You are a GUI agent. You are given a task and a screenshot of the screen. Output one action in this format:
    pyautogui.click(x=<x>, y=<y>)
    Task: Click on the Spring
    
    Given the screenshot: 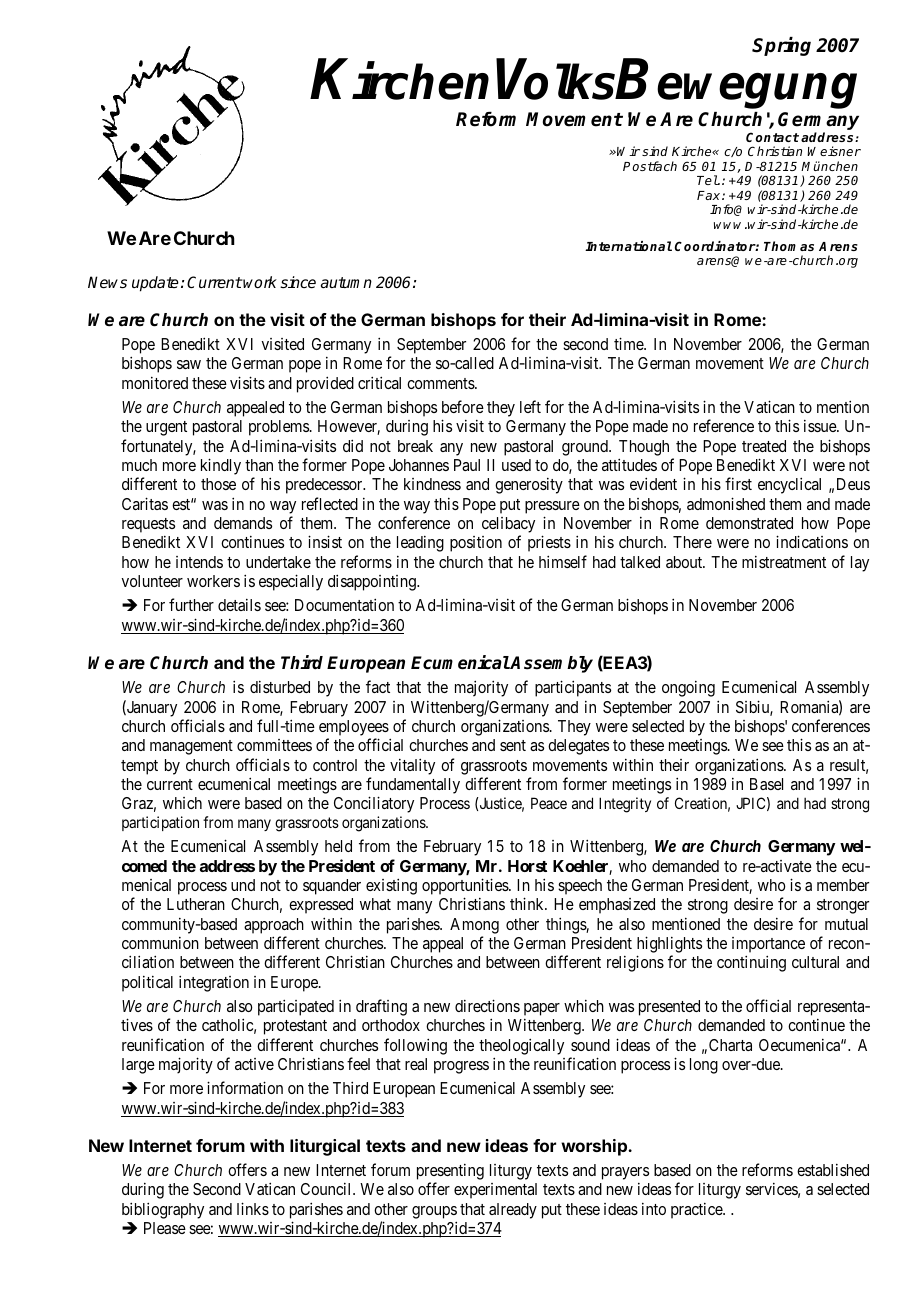 What is the action you would take?
    pyautogui.click(x=781, y=46)
